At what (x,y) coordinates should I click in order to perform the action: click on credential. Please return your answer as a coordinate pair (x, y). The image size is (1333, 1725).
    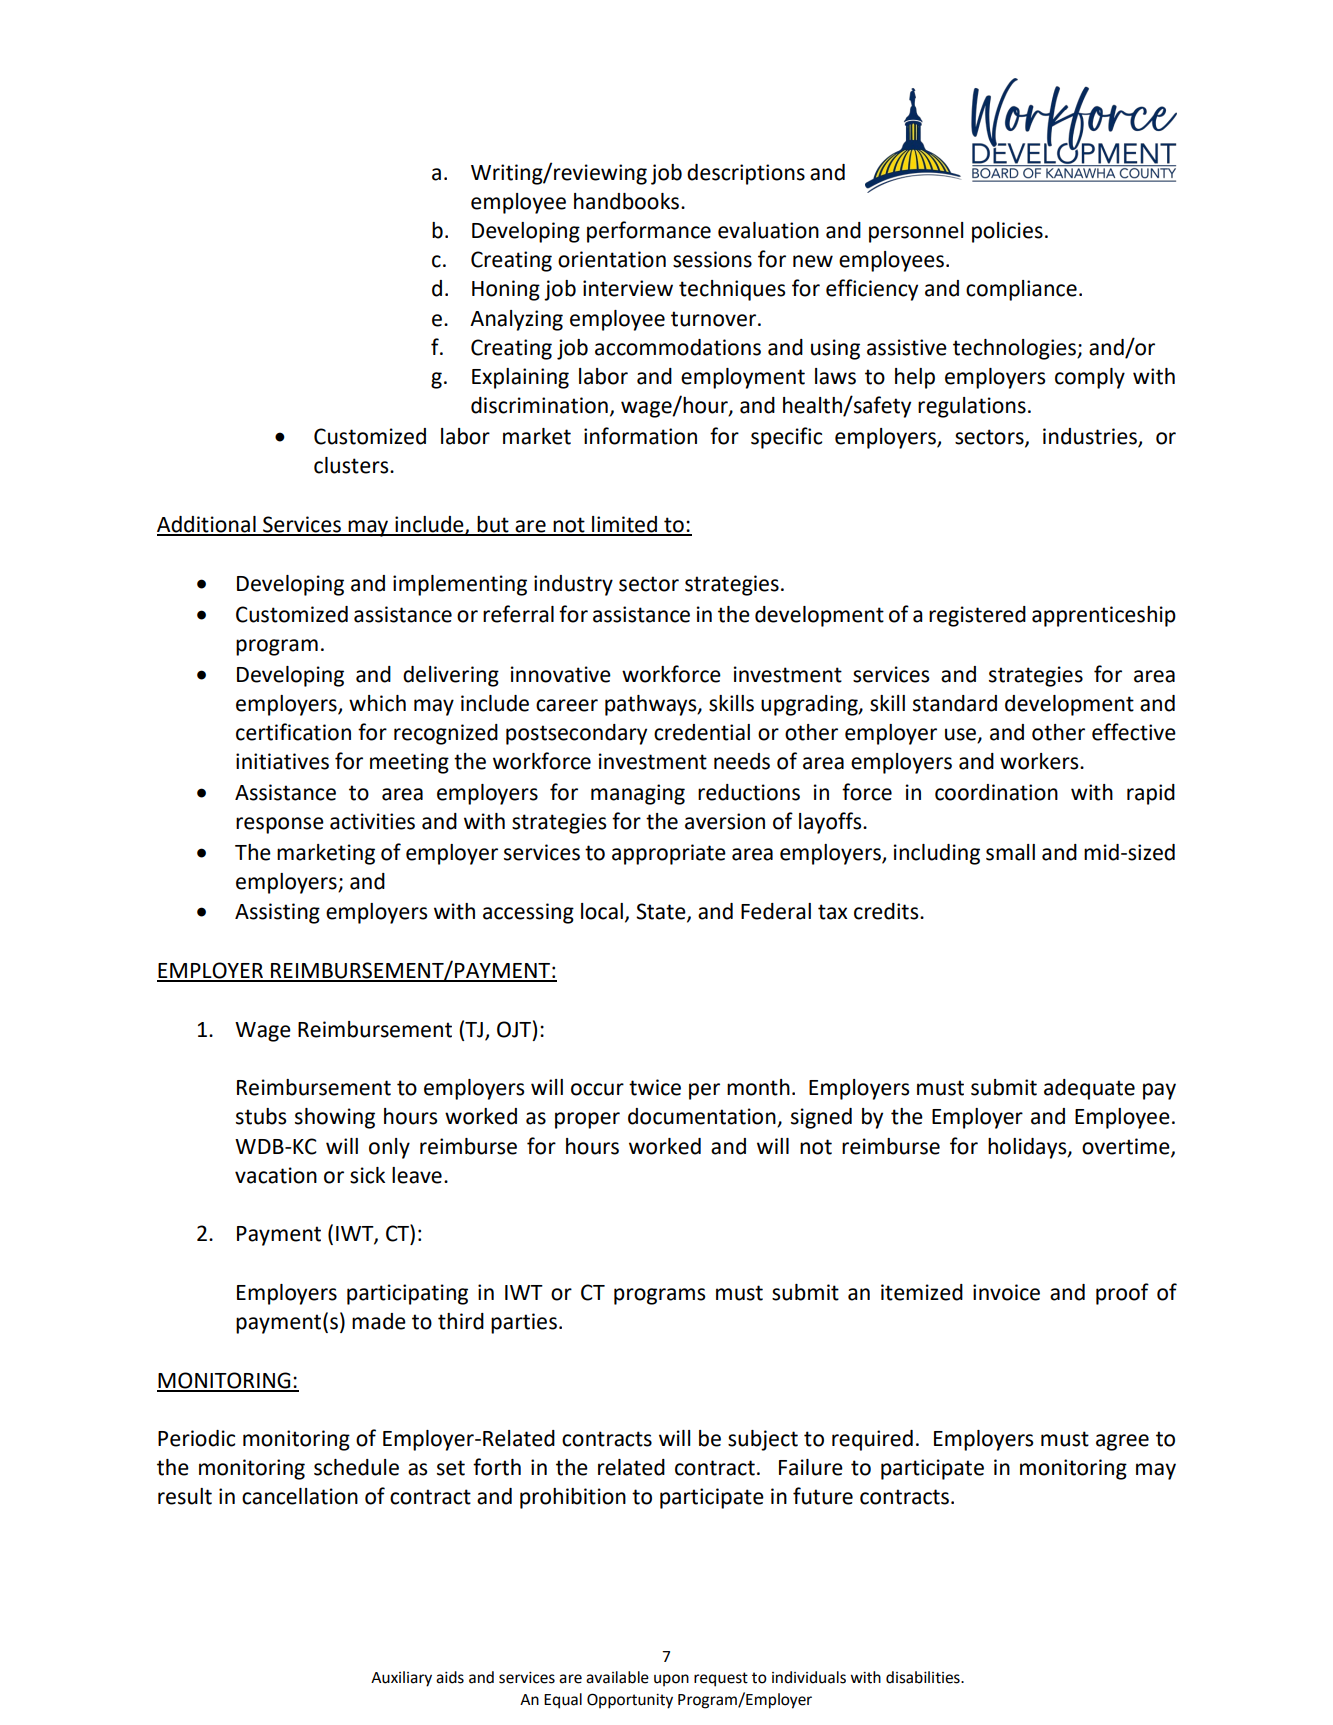
    Looking at the image, I should click on (702, 732).
